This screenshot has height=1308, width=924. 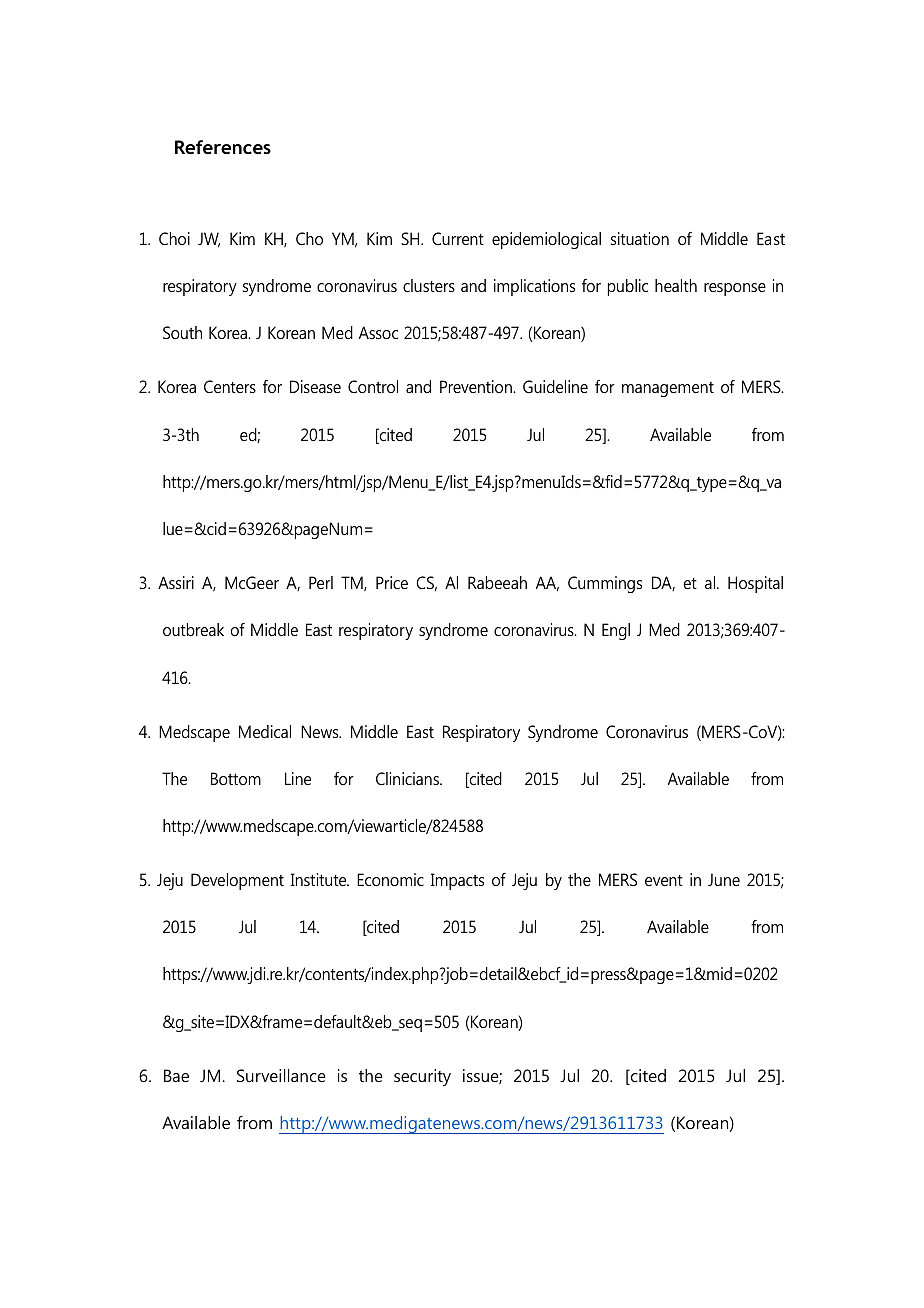 What do you see at coordinates (223, 147) in the screenshot?
I see `References` at bounding box center [223, 147].
